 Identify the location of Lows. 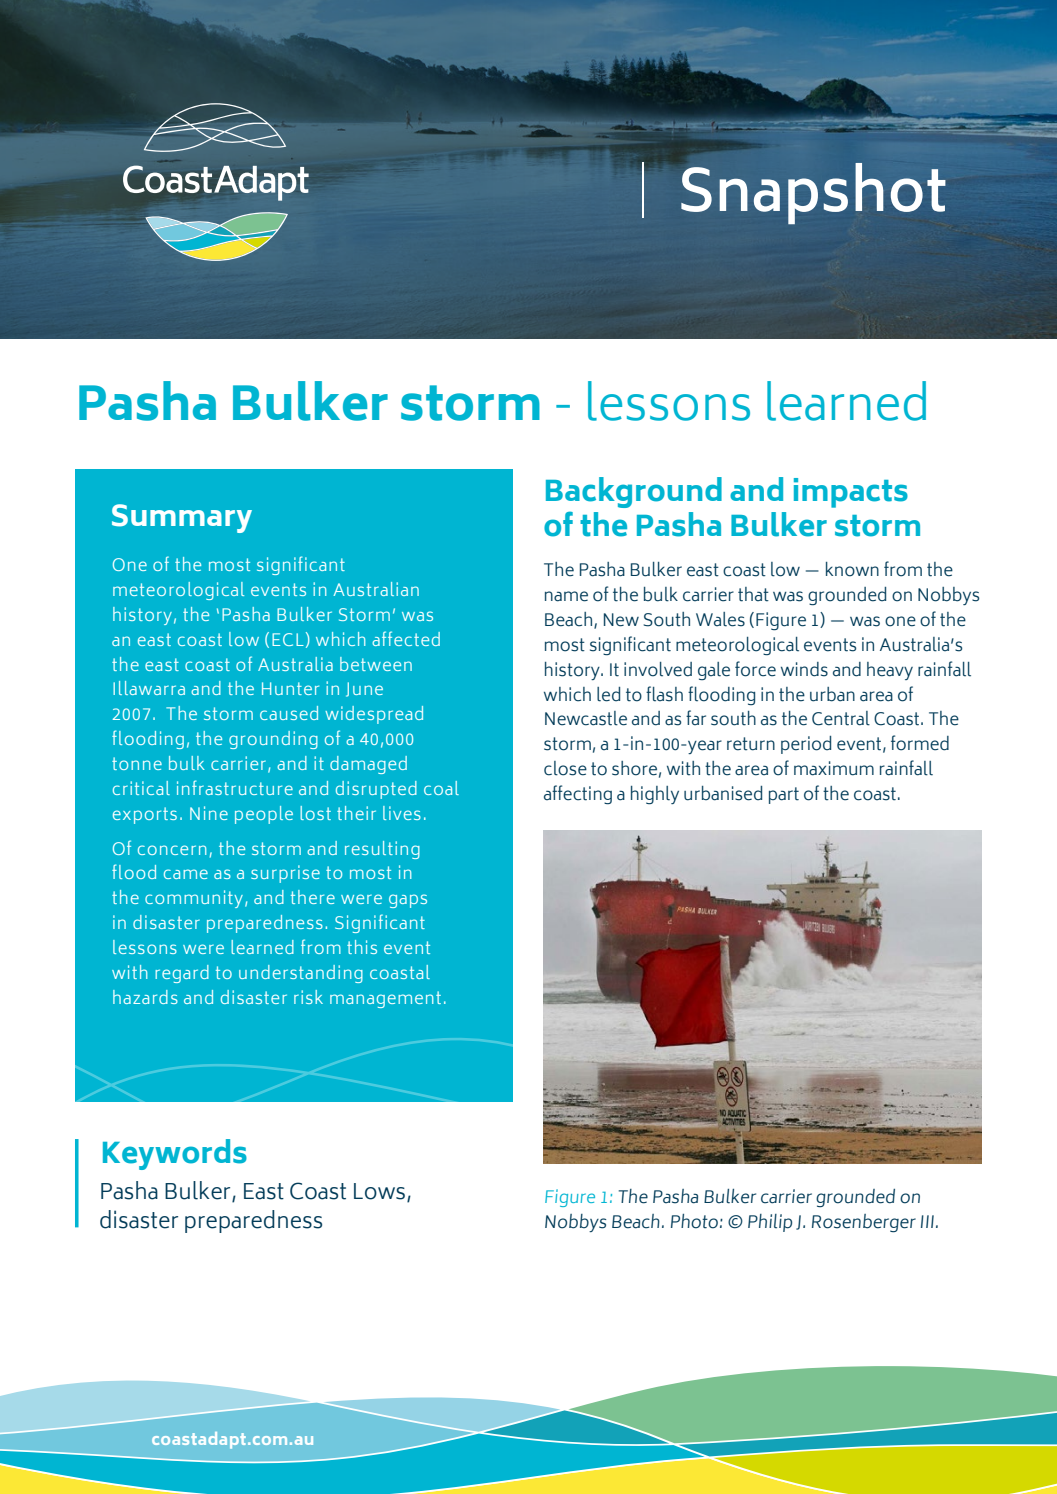
(379, 1191).
